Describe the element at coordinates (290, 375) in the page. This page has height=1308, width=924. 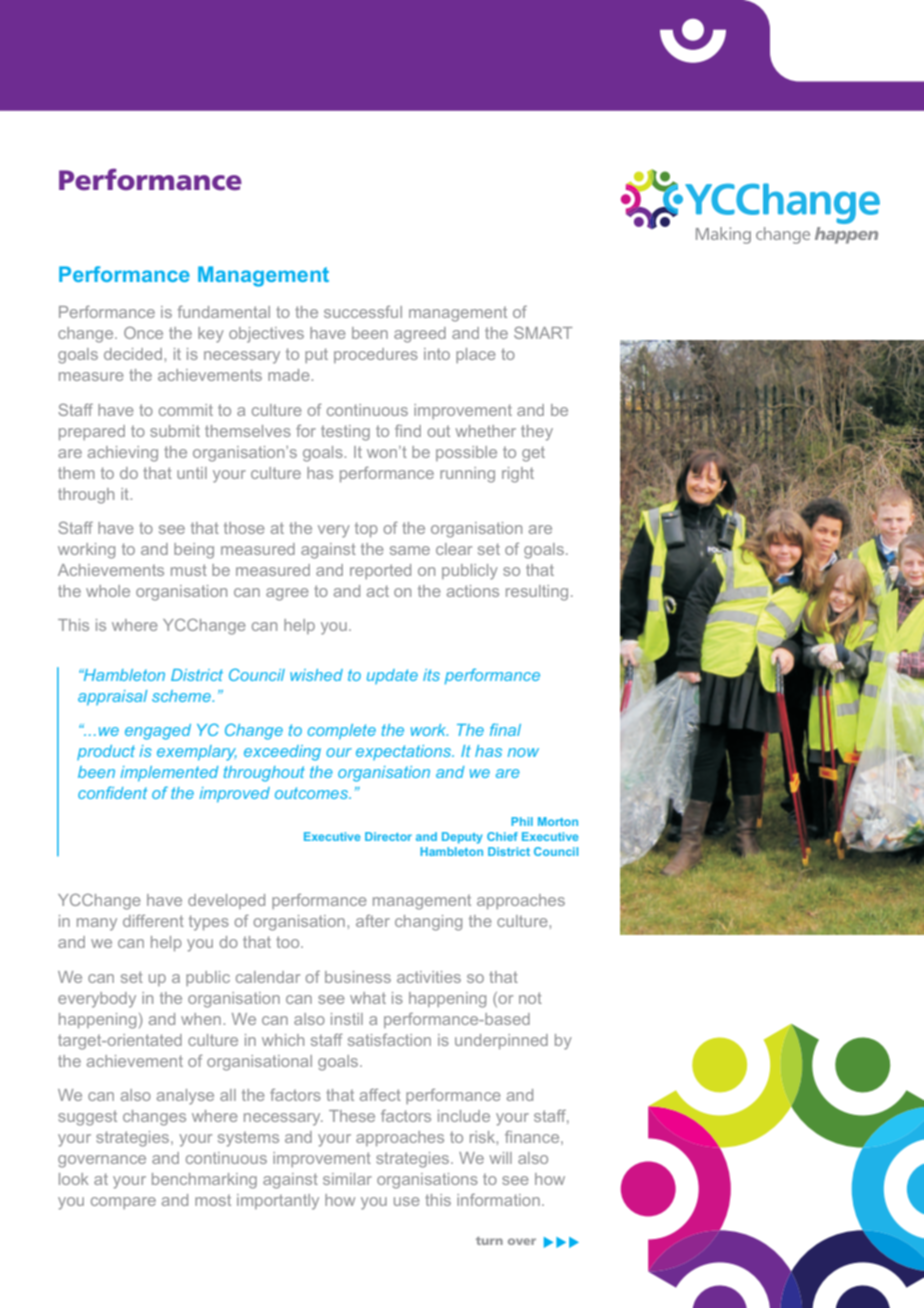
I see `made` at that location.
